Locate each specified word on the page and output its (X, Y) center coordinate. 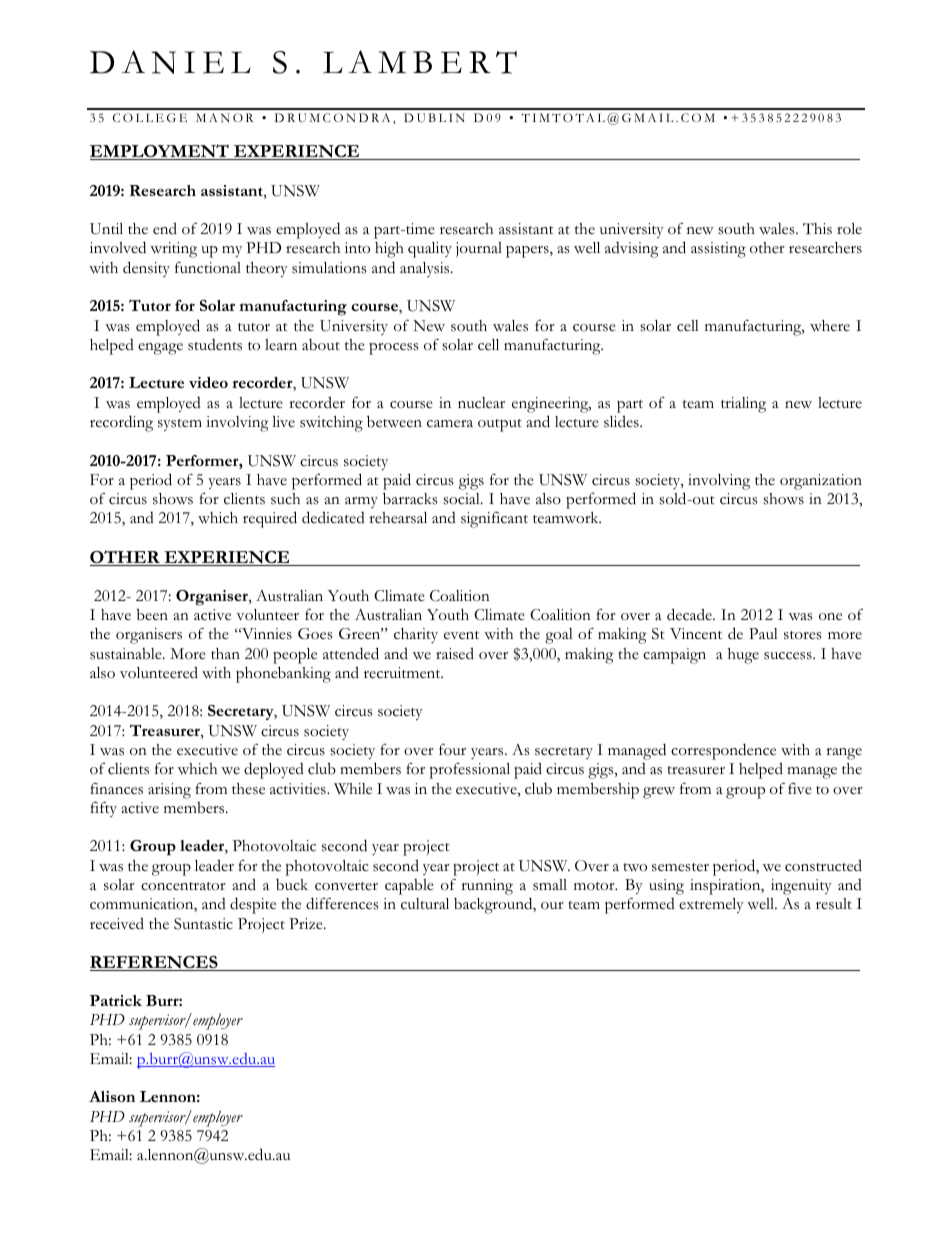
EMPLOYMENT (160, 152)
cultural (425, 904)
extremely (711, 905)
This (817, 229)
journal (479, 249)
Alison (112, 1096)
